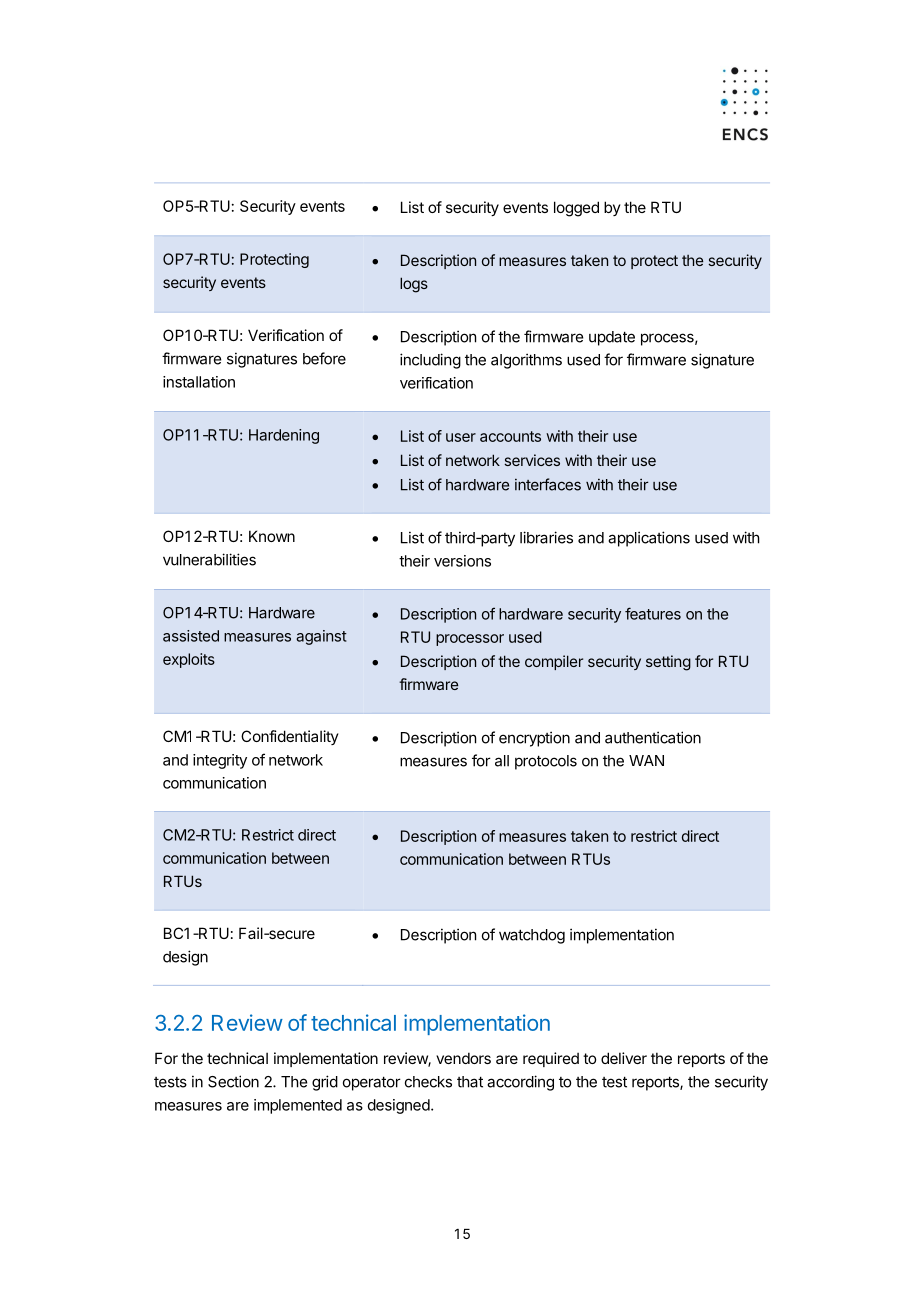 Image resolution: width=924 pixels, height=1308 pixels. I want to click on user, so click(461, 437).
